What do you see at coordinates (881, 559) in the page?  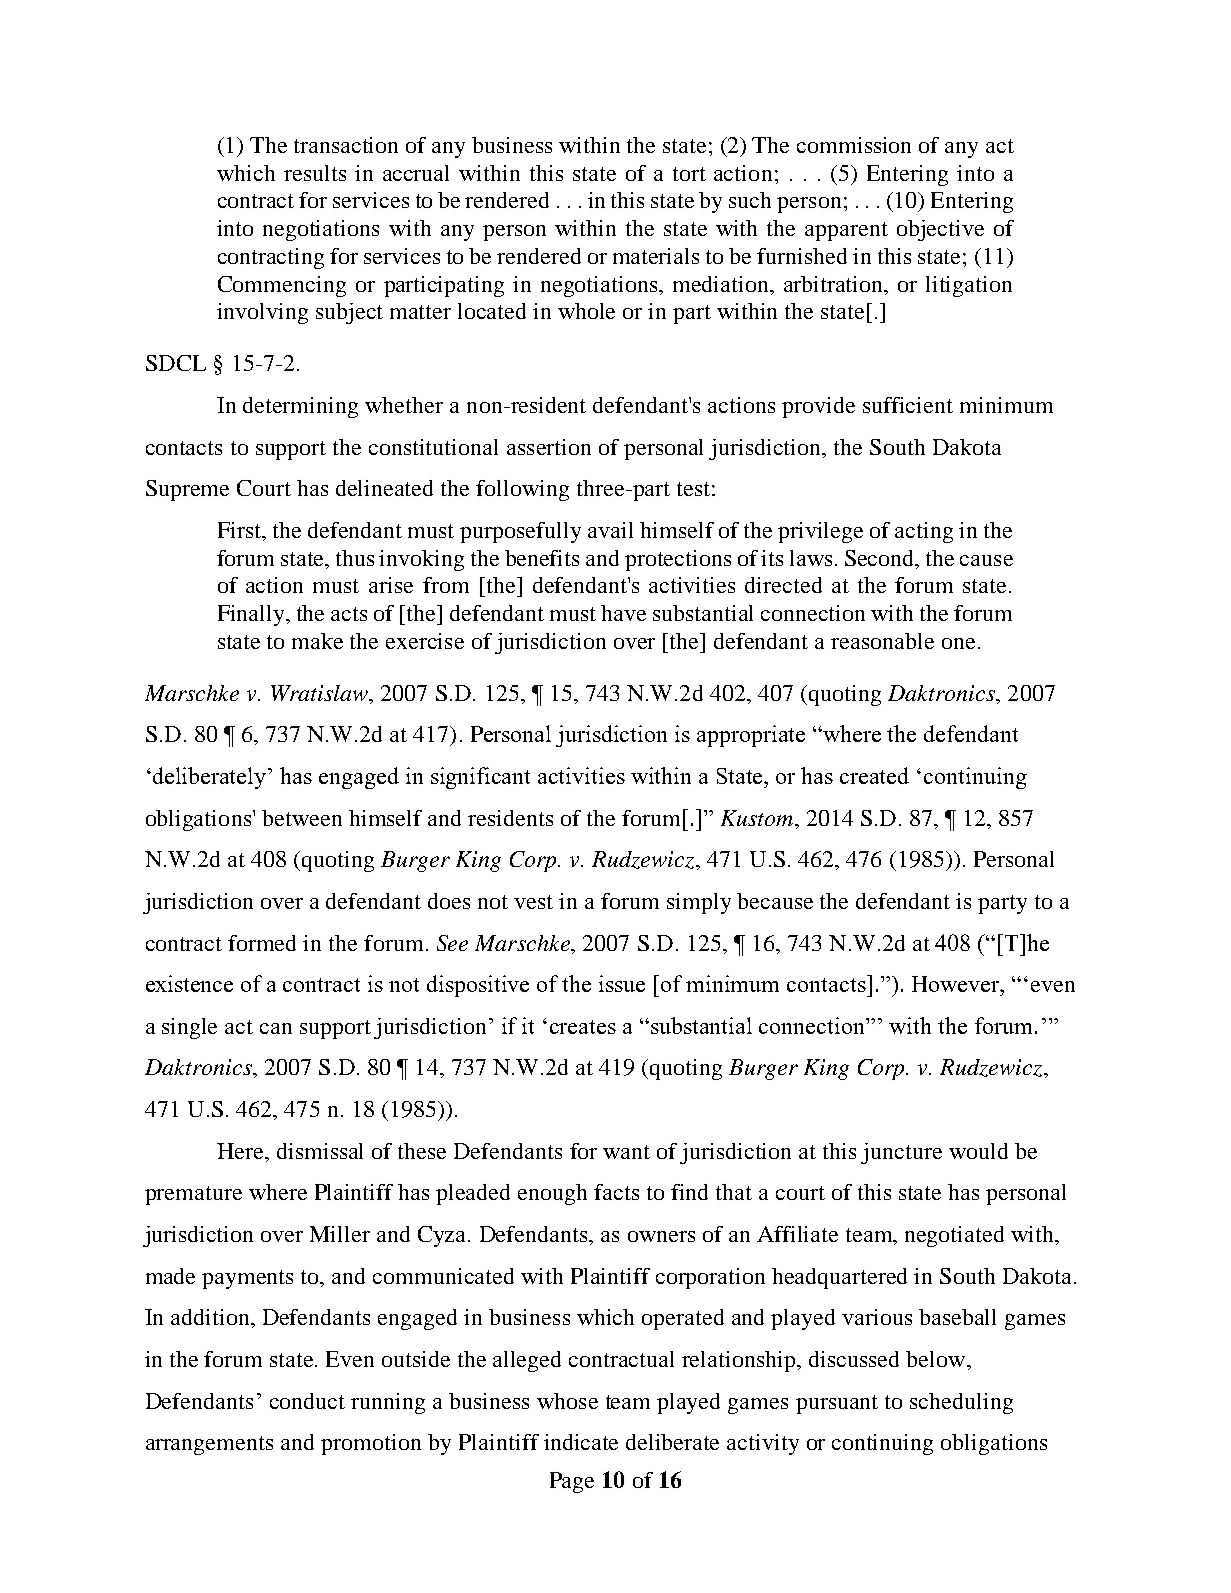 I see `Second` at bounding box center [881, 559].
